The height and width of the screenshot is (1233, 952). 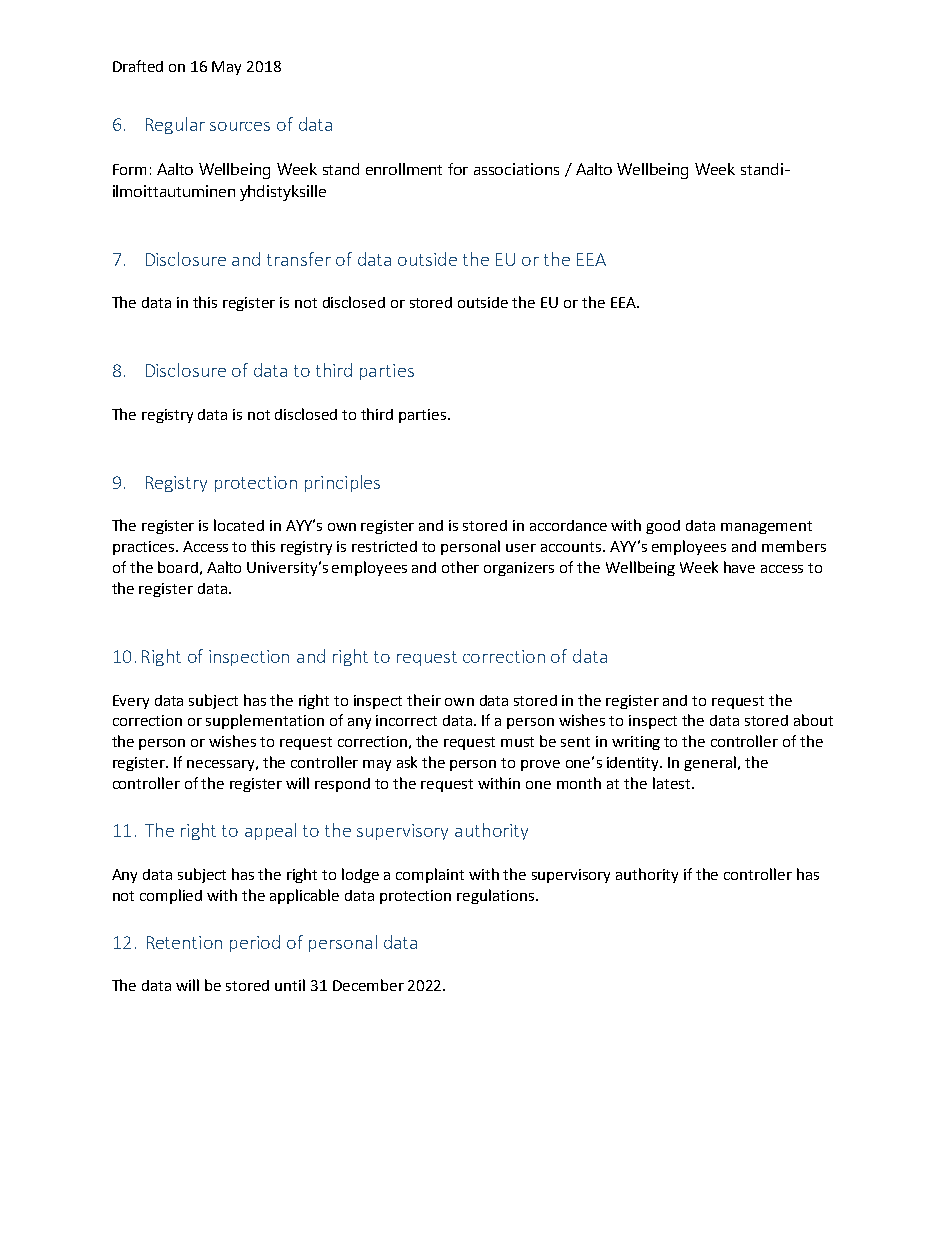 I want to click on sources, so click(x=240, y=126).
